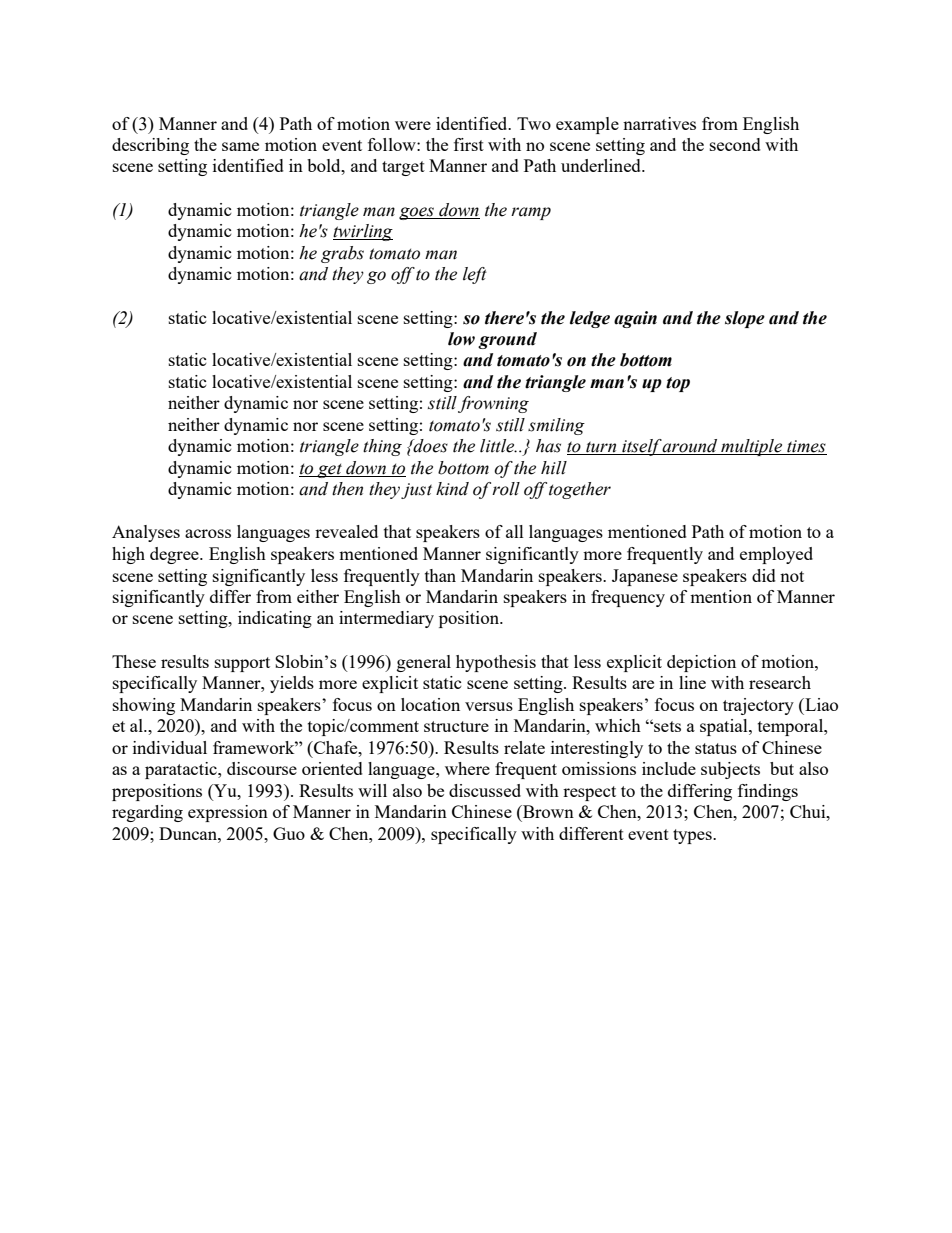 The width and height of the screenshot is (952, 1233). I want to click on same, so click(240, 146).
